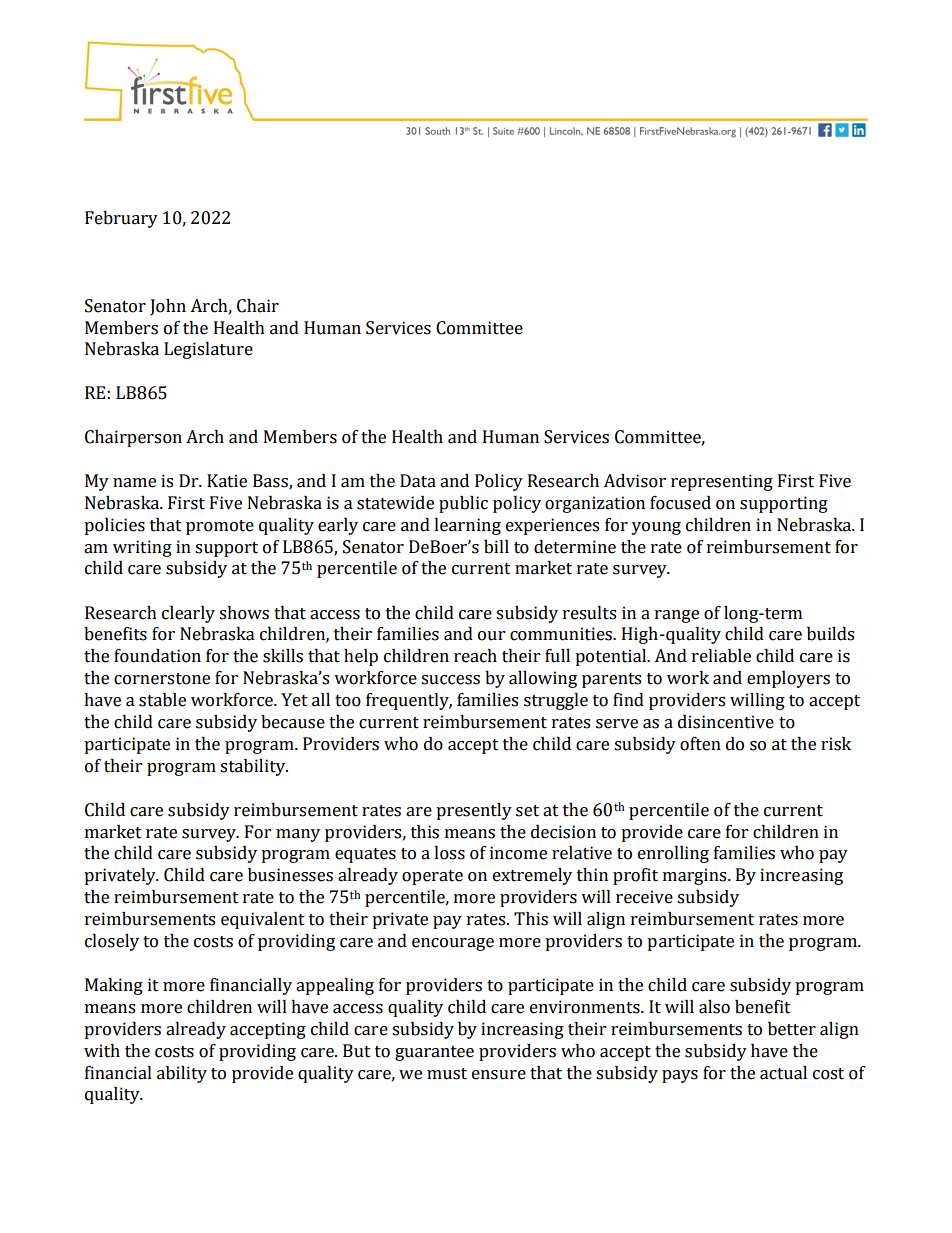  I want to click on with, so click(102, 1051).
